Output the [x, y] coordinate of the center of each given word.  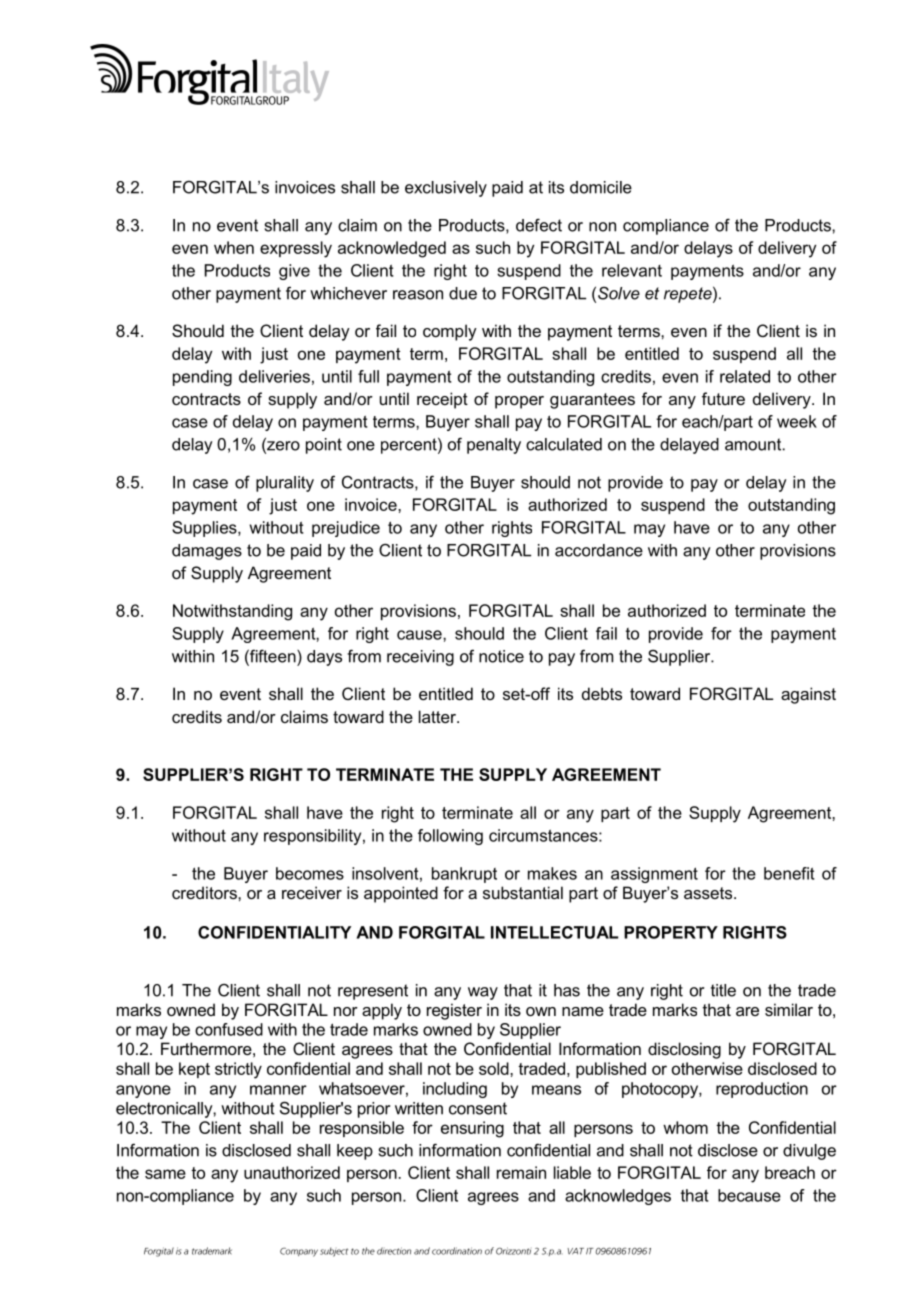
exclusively [446, 189]
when [234, 247]
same [165, 1174]
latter [438, 716]
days [324, 658]
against [808, 695]
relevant [632, 270]
